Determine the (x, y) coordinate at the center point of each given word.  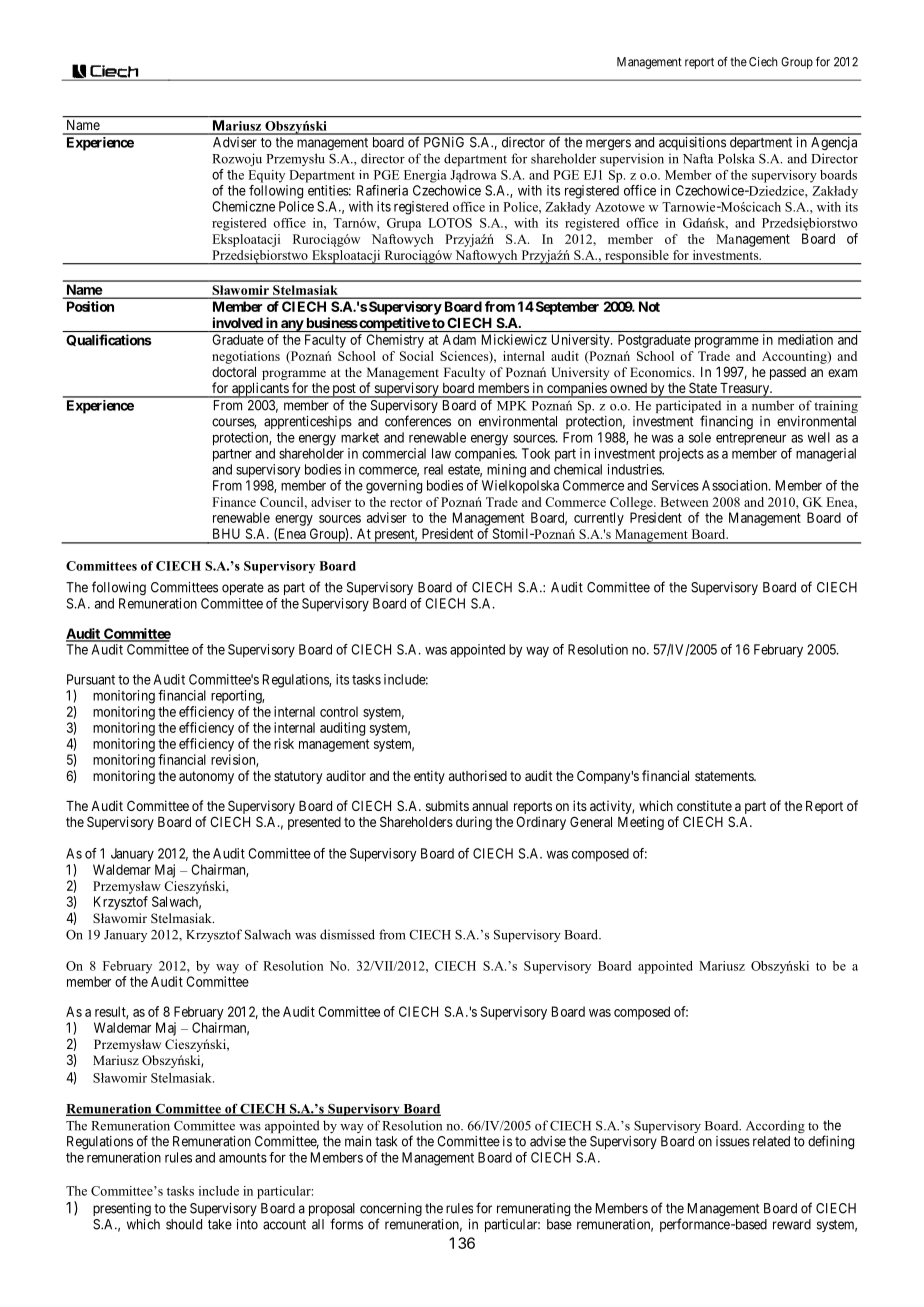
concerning (391, 1211)
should (184, 1224)
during (474, 823)
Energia (425, 176)
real (433, 469)
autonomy (206, 777)
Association (736, 485)
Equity (266, 176)
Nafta (698, 158)
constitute (704, 805)
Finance (234, 502)
